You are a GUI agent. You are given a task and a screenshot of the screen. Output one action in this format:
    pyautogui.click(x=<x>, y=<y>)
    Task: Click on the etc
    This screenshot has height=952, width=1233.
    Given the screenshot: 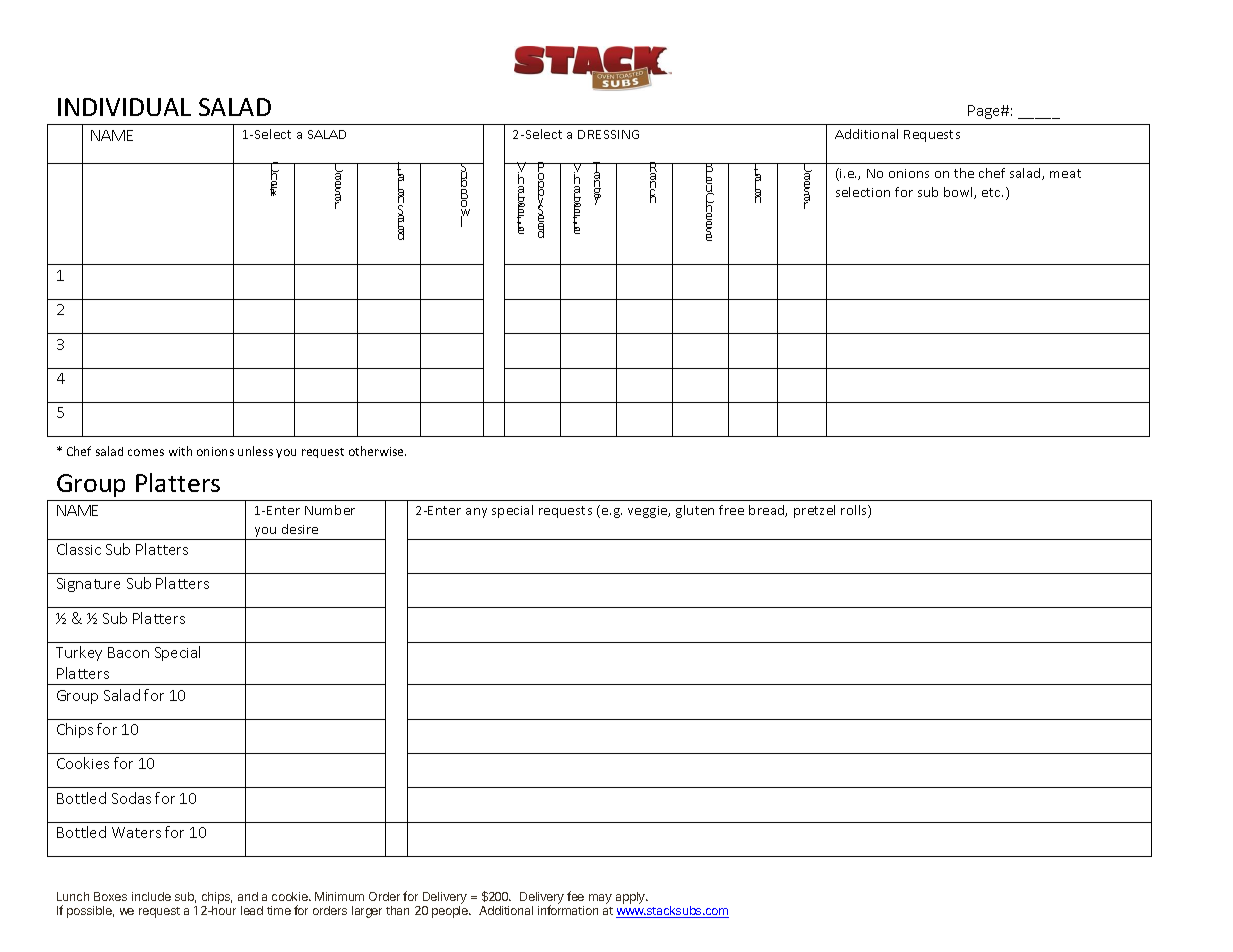 What is the action you would take?
    pyautogui.click(x=992, y=192)
